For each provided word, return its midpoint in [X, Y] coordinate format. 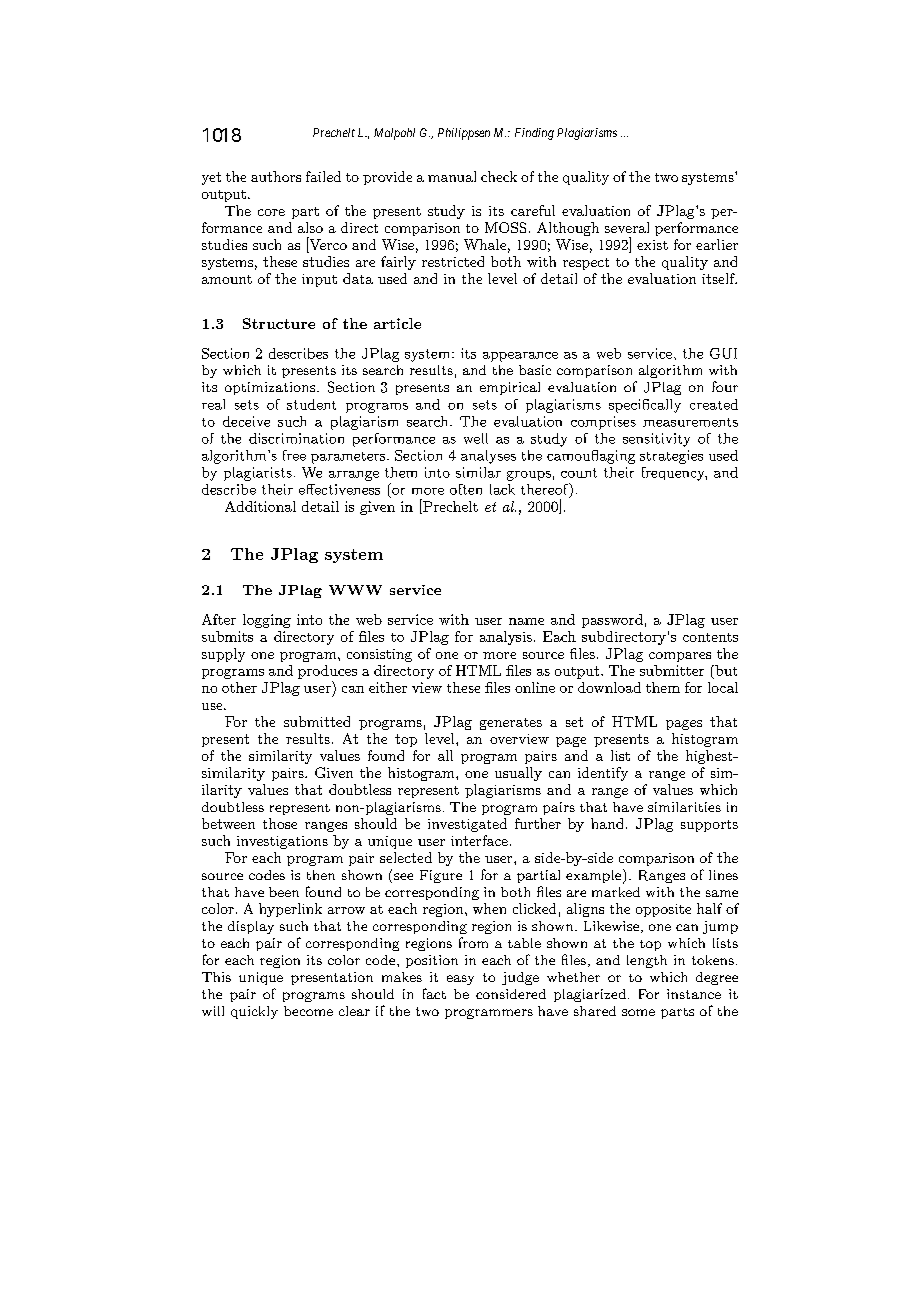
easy [460, 980]
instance [694, 994]
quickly [254, 1012]
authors [276, 176]
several [627, 227]
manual [452, 176]
